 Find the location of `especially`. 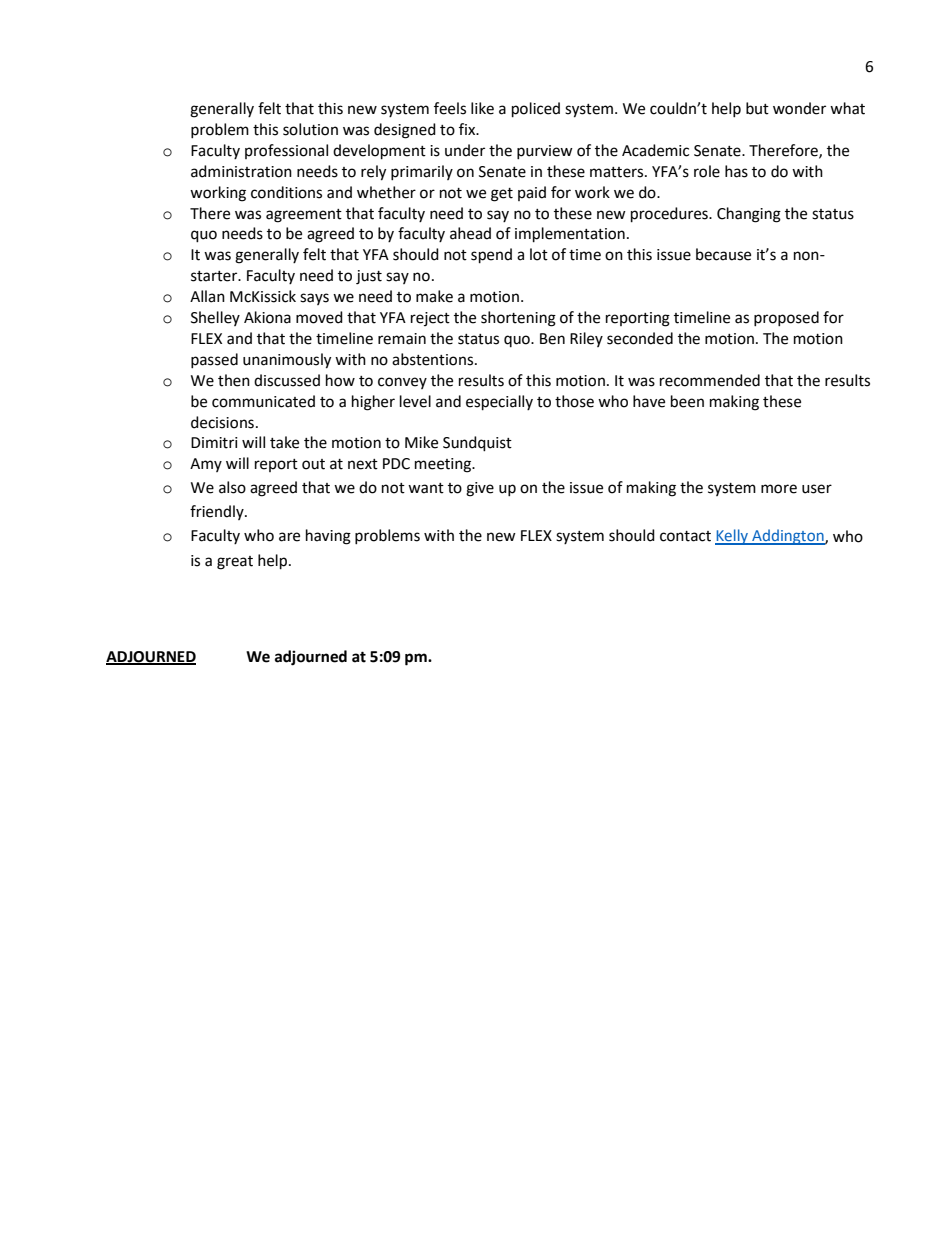

especially is located at coordinates (499, 403).
